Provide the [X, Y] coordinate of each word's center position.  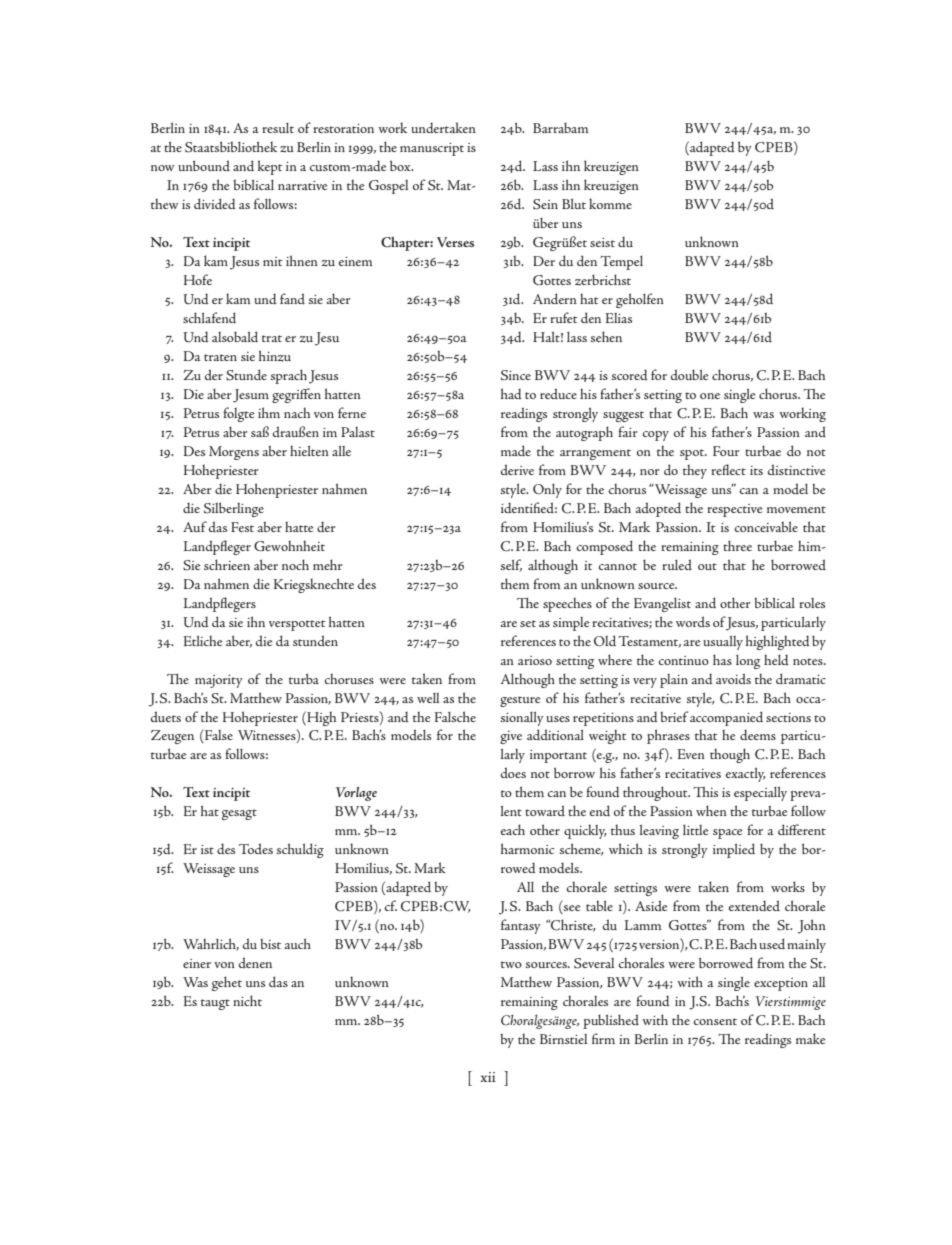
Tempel [621, 263]
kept [270, 167]
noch [295, 564]
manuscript [432, 149]
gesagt [239, 814]
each [512, 829]
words [693, 621]
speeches [567, 604]
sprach [289, 376]
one [710, 396]
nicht [247, 1000]
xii [488, 1077]
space [728, 834]
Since [516, 375]
